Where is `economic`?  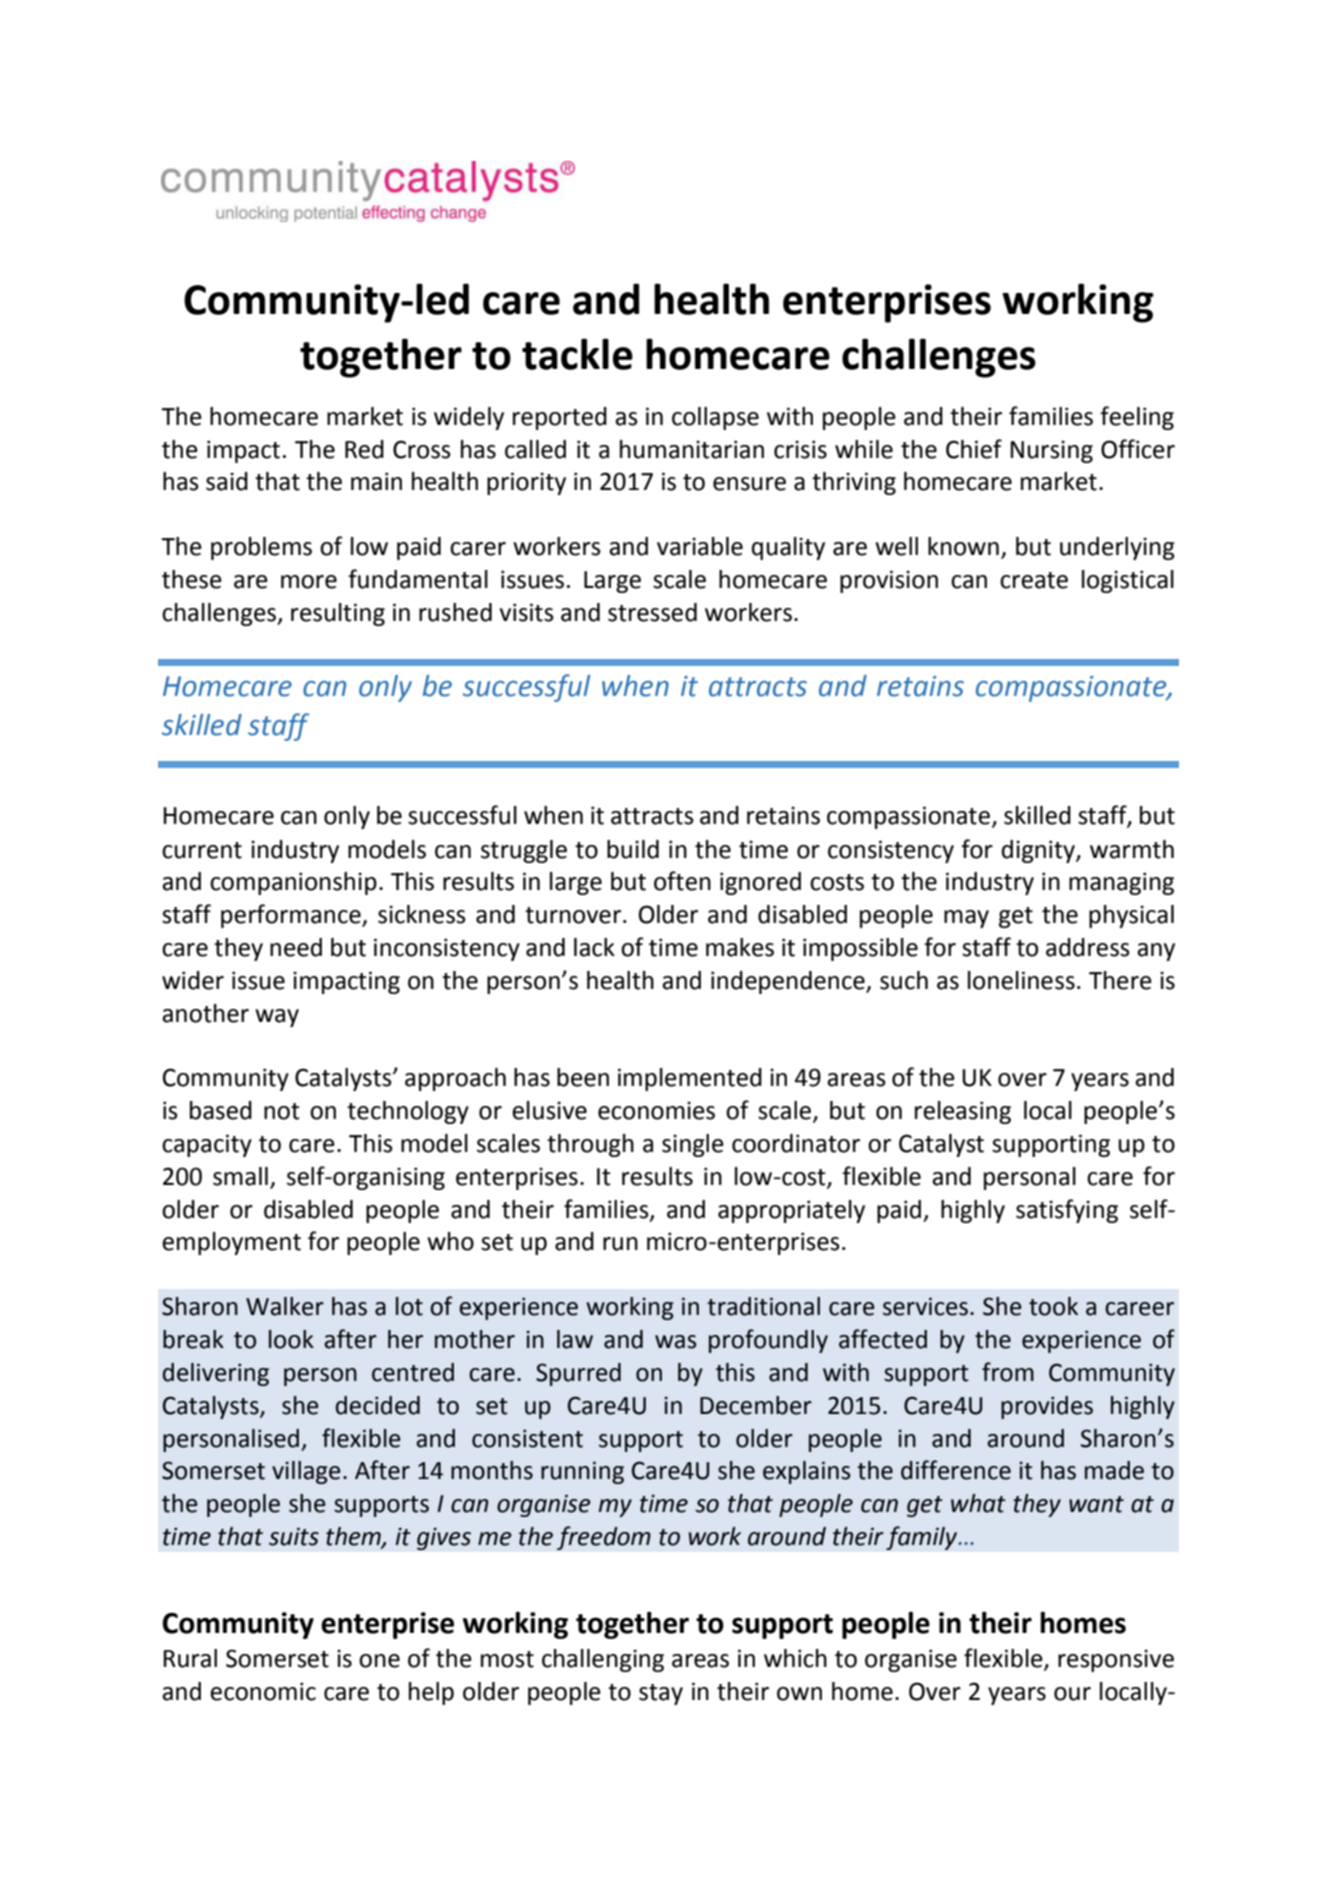 economic is located at coordinates (263, 1691).
